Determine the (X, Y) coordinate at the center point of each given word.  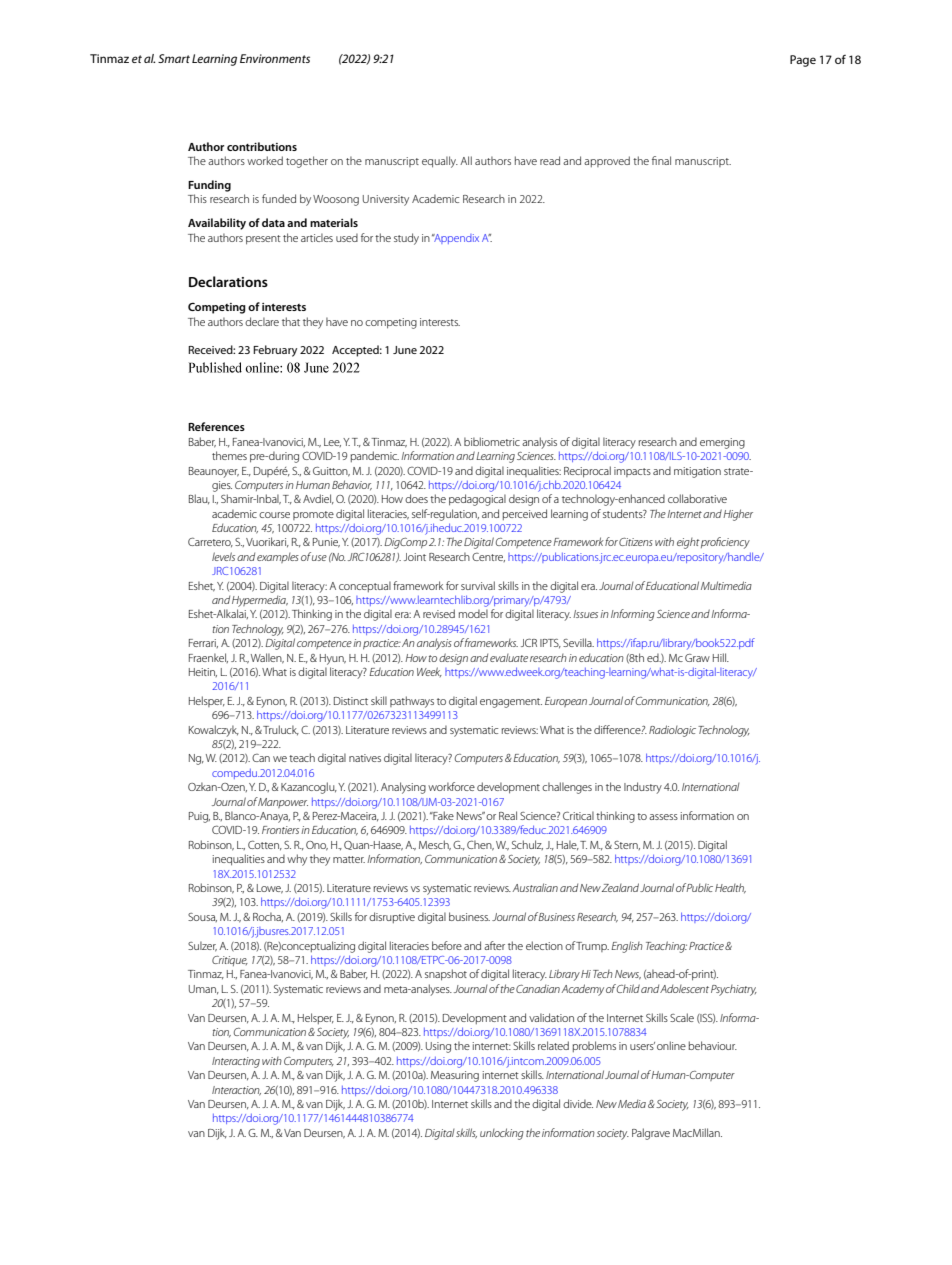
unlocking (502, 1134)
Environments (275, 58)
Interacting (236, 1062)
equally (440, 162)
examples (278, 558)
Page (803, 61)
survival (478, 585)
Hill (720, 657)
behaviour (713, 1045)
